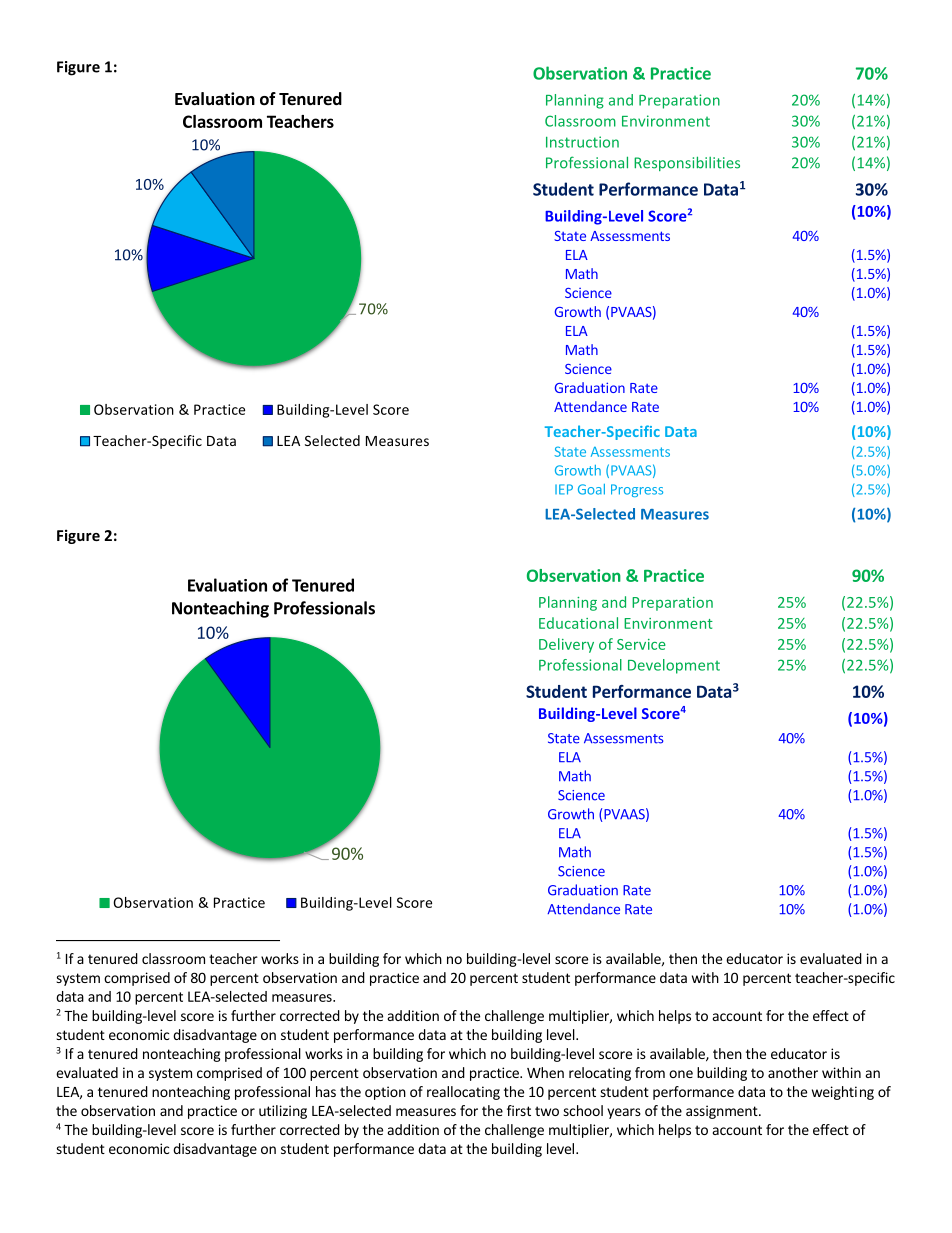 Image resolution: width=952 pixels, height=1233 pixels. I want to click on Service, so click(641, 644).
